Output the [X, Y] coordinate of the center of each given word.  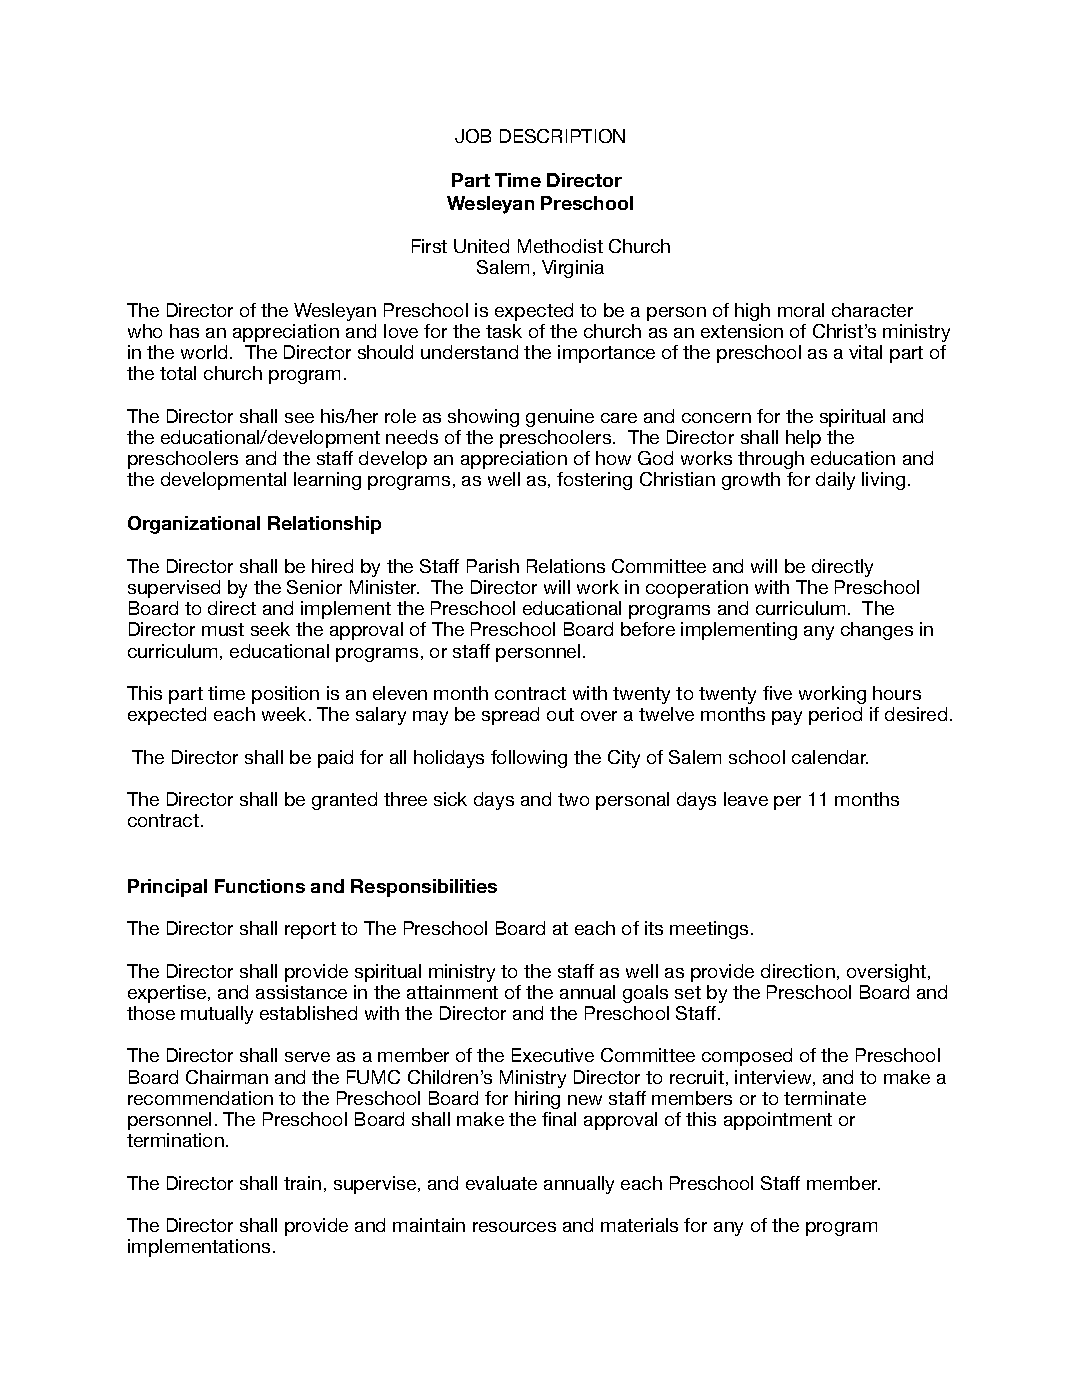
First [429, 246]
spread [510, 716]
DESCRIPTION [562, 136]
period [835, 716]
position [285, 695]
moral [801, 310]
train [302, 1183]
